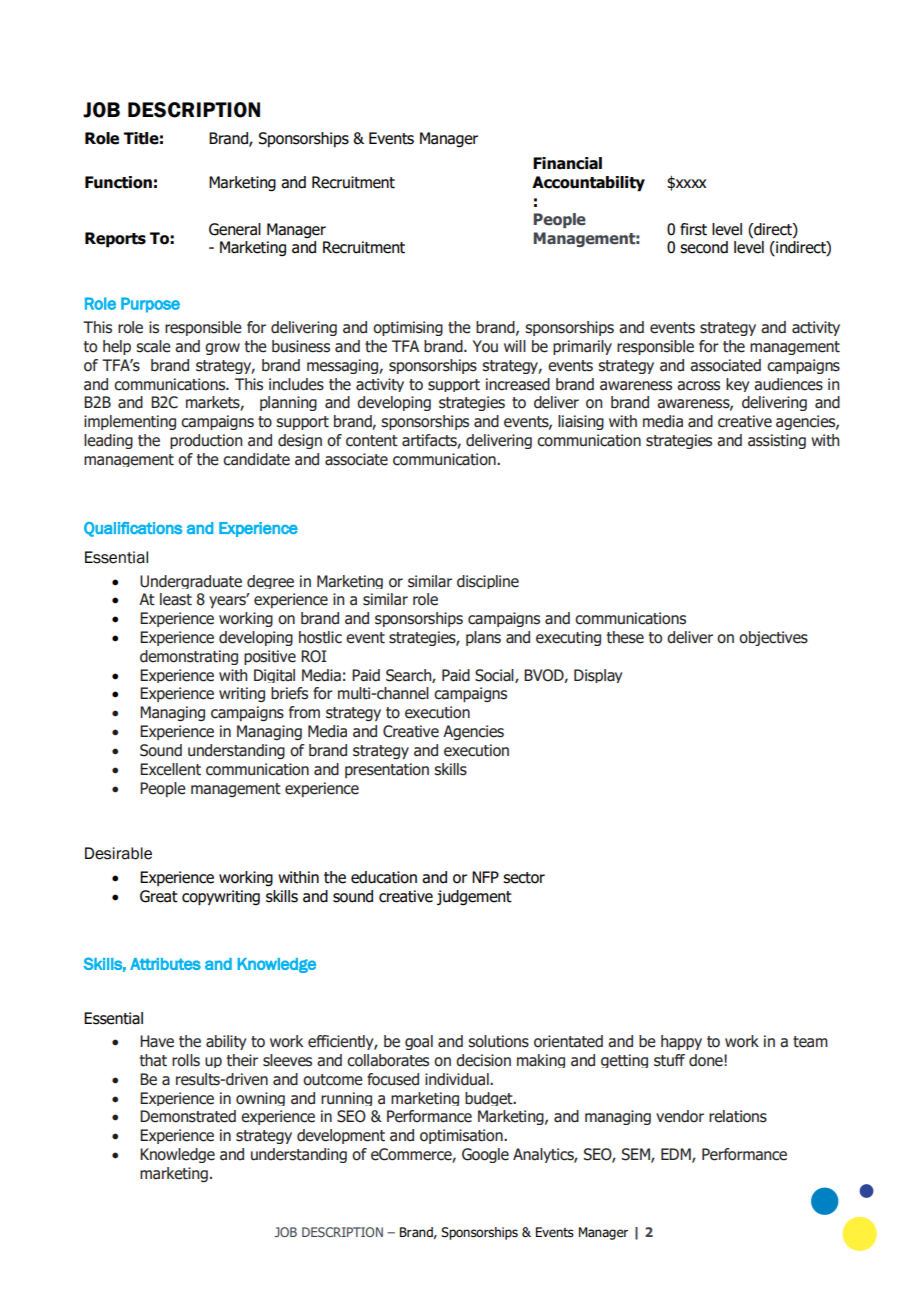 The height and width of the screenshot is (1308, 924). What do you see at coordinates (474, 897) in the screenshot?
I see `judgement` at bounding box center [474, 897].
